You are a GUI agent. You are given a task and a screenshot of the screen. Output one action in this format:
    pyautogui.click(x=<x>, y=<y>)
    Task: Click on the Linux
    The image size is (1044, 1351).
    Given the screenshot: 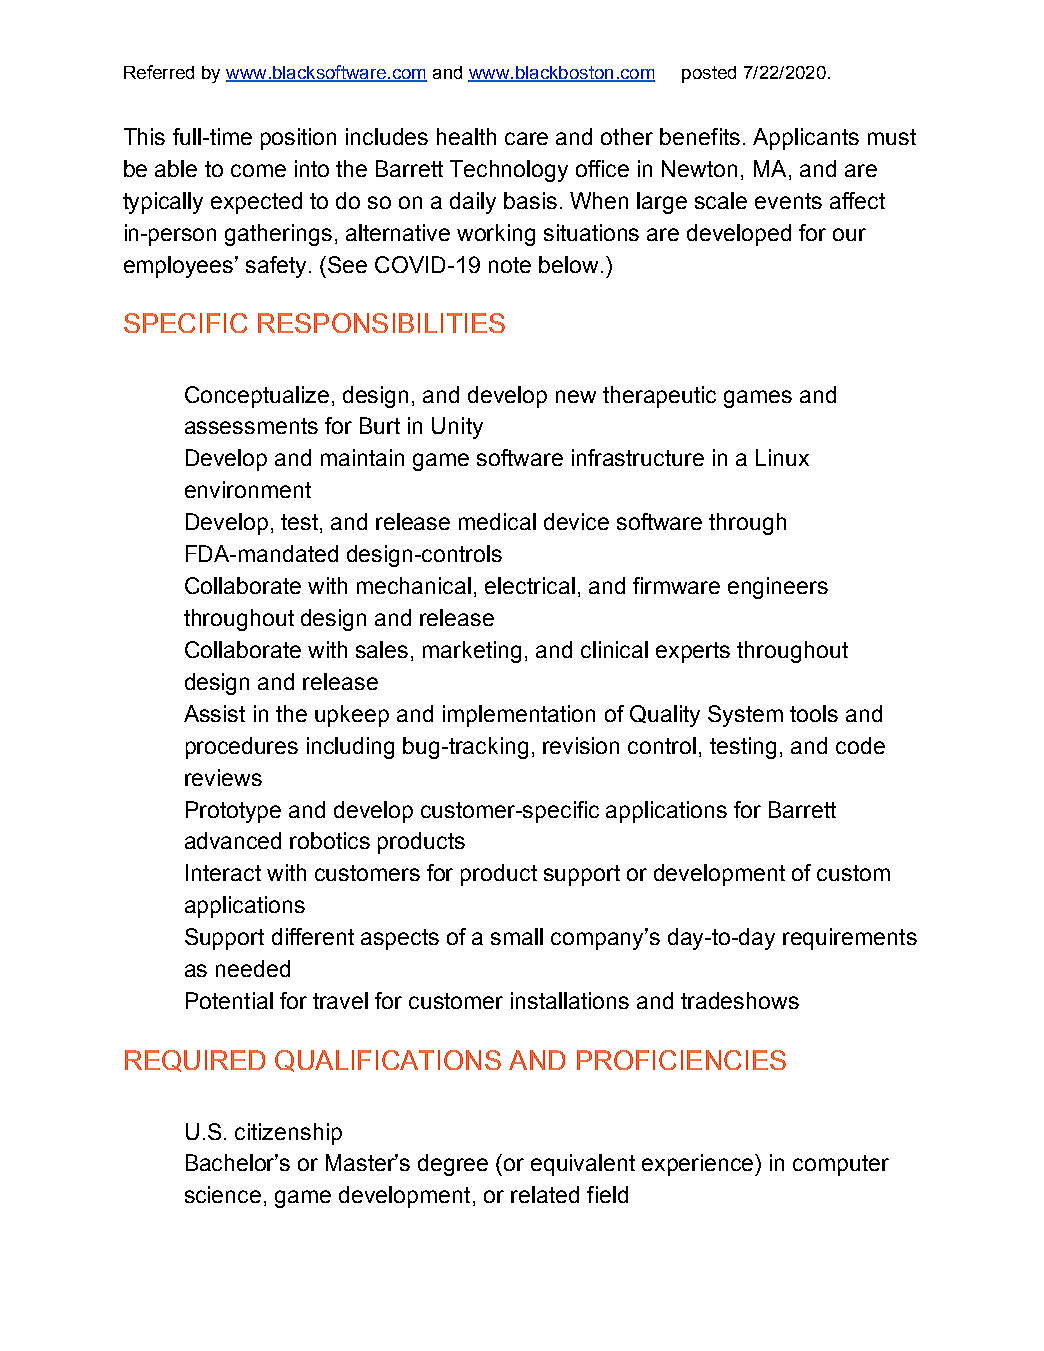 What is the action you would take?
    pyautogui.click(x=782, y=457)
